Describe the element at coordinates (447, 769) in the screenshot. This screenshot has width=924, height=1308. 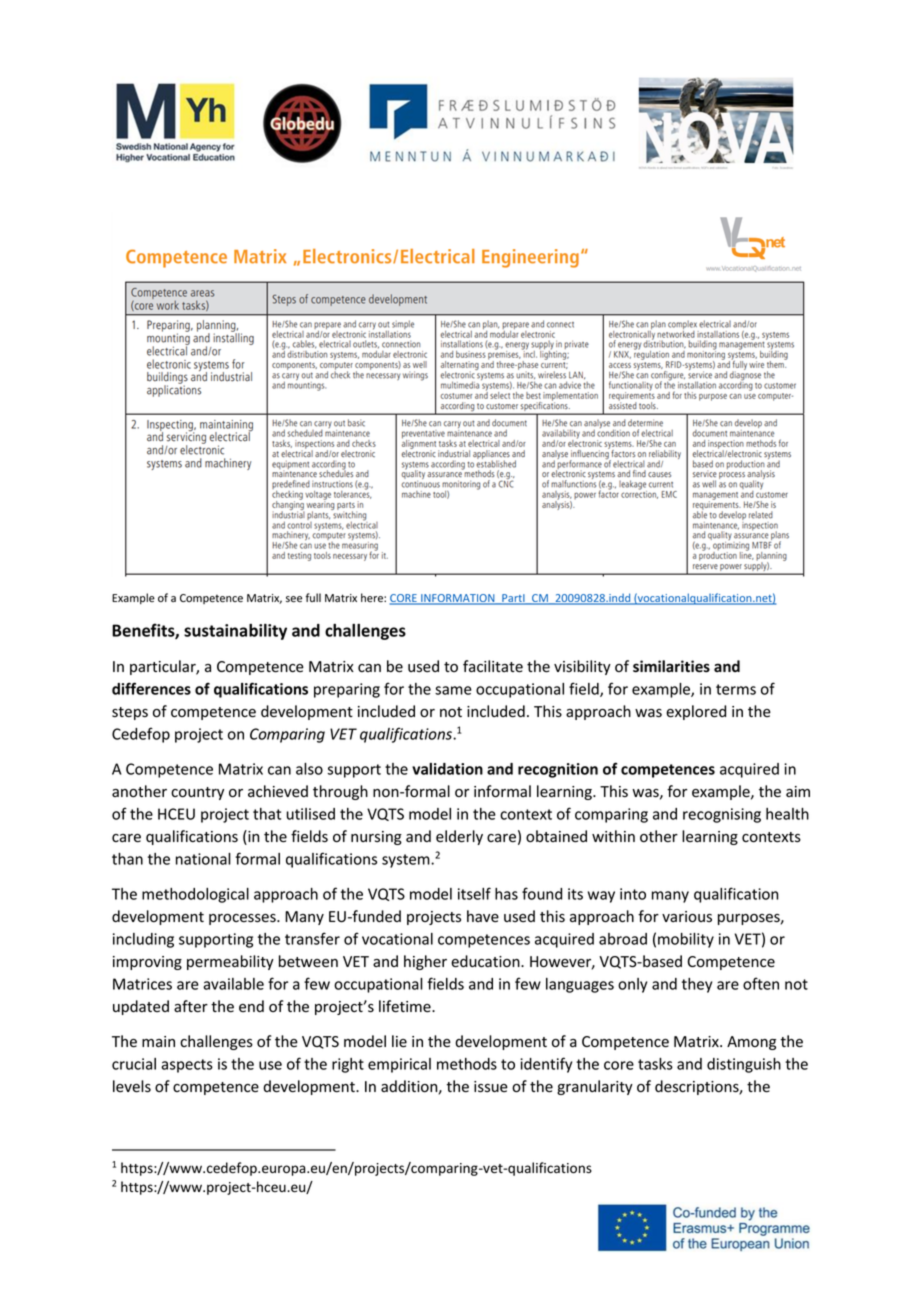
I see `validation` at that location.
